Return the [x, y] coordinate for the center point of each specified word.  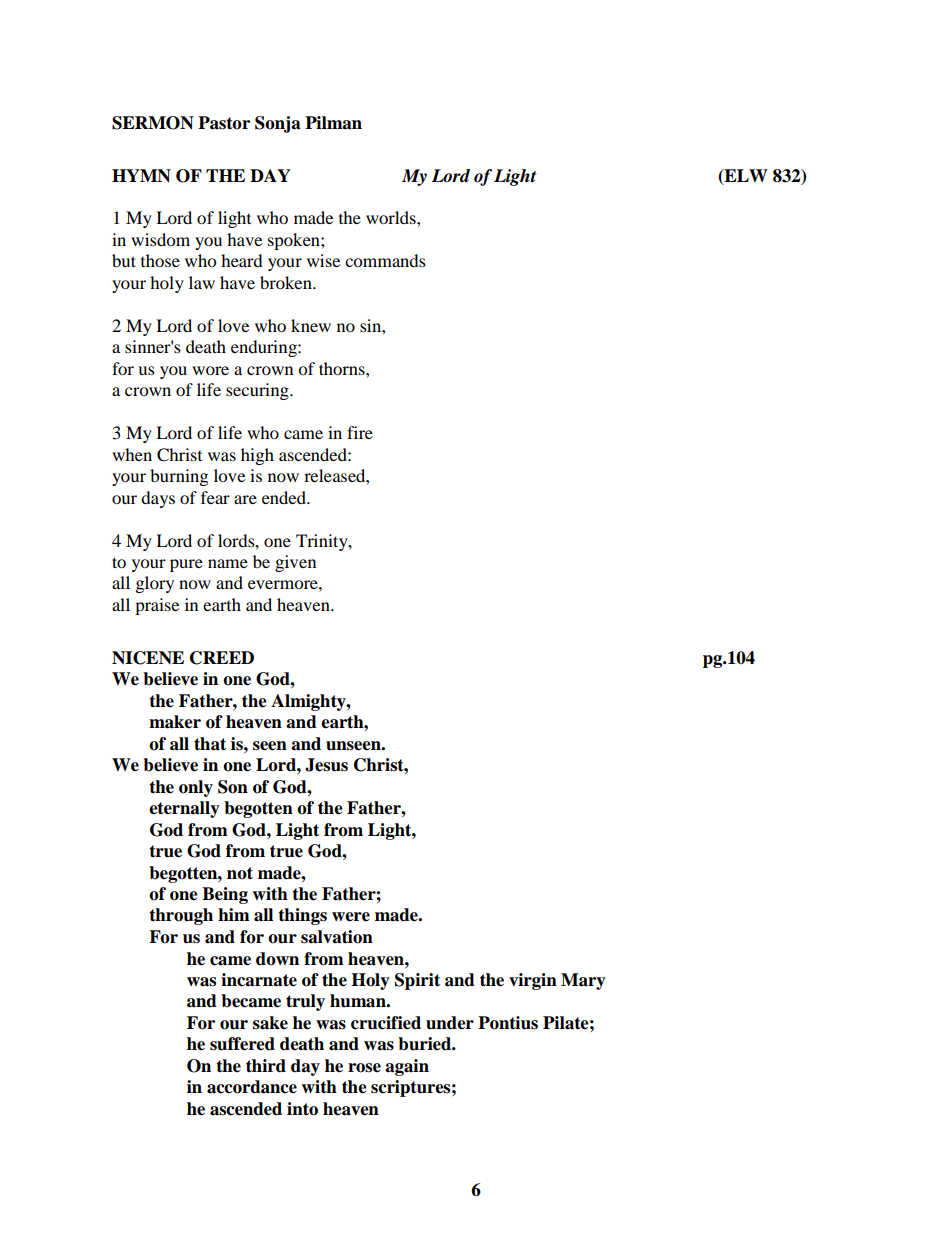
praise [157, 606]
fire [360, 432]
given [295, 563]
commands [385, 260]
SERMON [153, 123]
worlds [392, 217]
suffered [242, 1044]
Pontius [508, 1023]
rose [364, 1068]
